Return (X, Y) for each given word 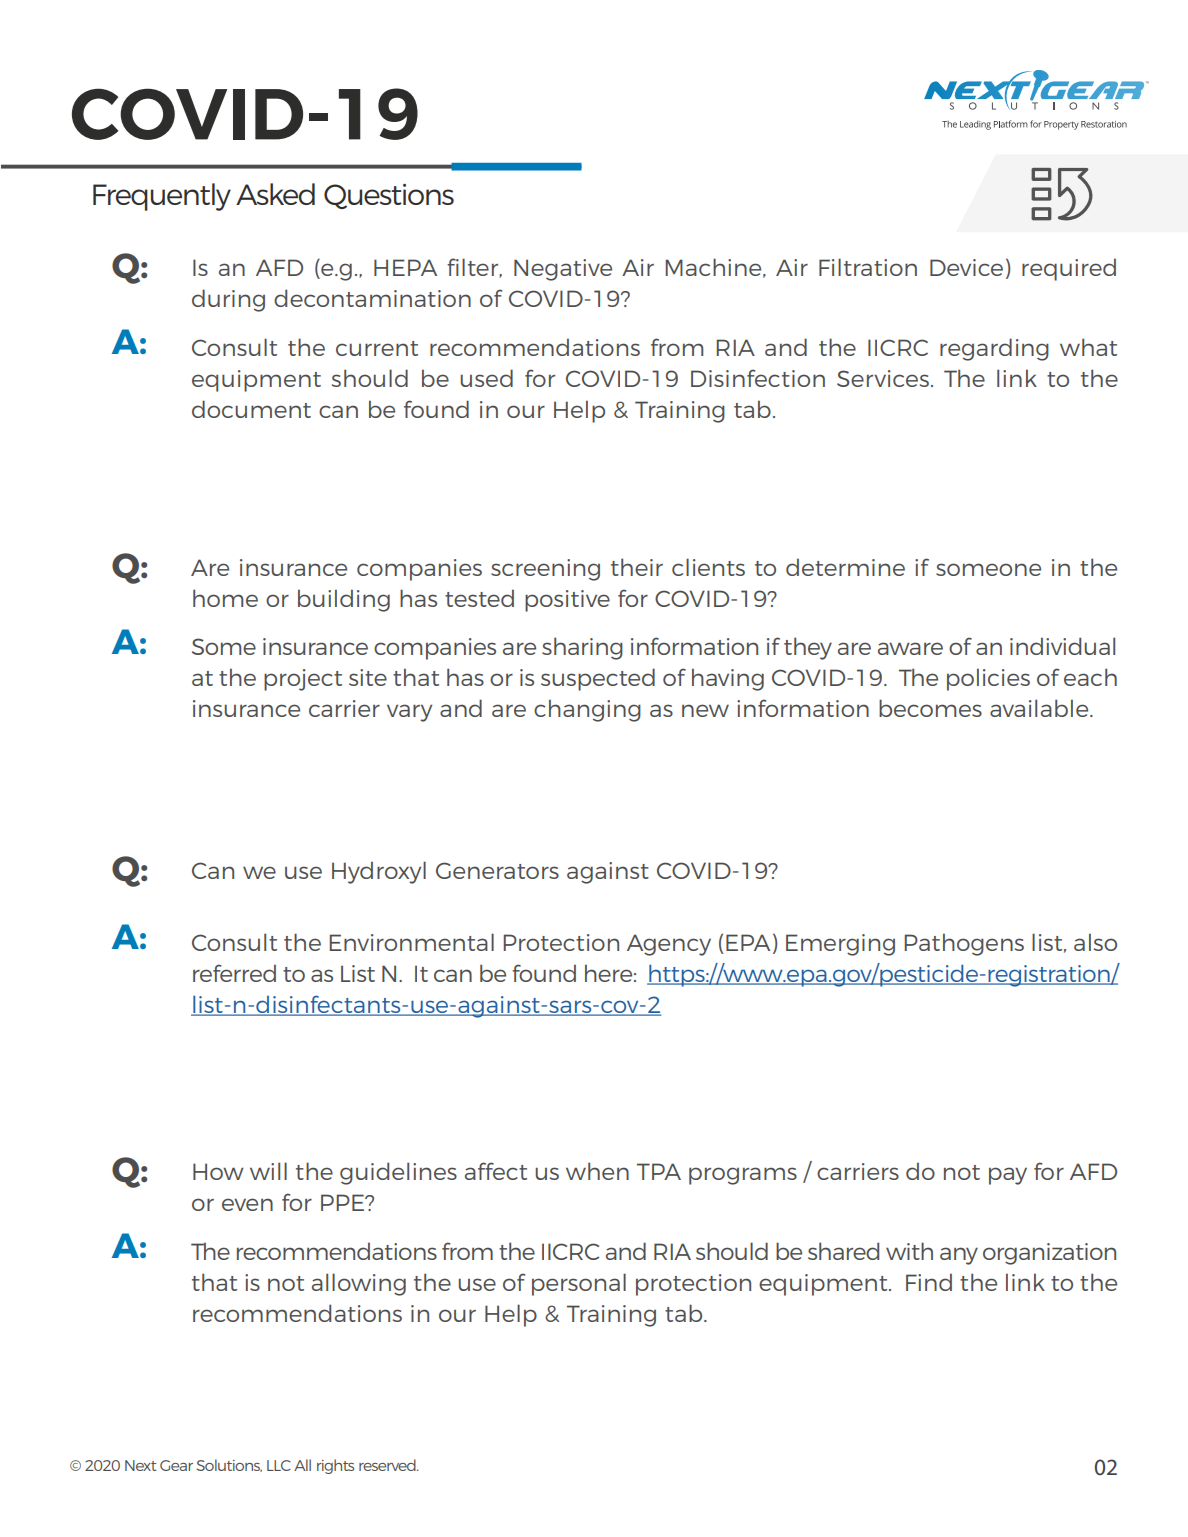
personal (579, 1284)
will (268, 1171)
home (225, 598)
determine (845, 567)
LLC (279, 1465)
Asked (275, 194)
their (637, 567)
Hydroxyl (379, 872)
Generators (497, 870)
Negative (563, 270)
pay (1008, 1176)
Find (929, 1282)
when (597, 1171)
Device (966, 267)
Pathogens (964, 944)
